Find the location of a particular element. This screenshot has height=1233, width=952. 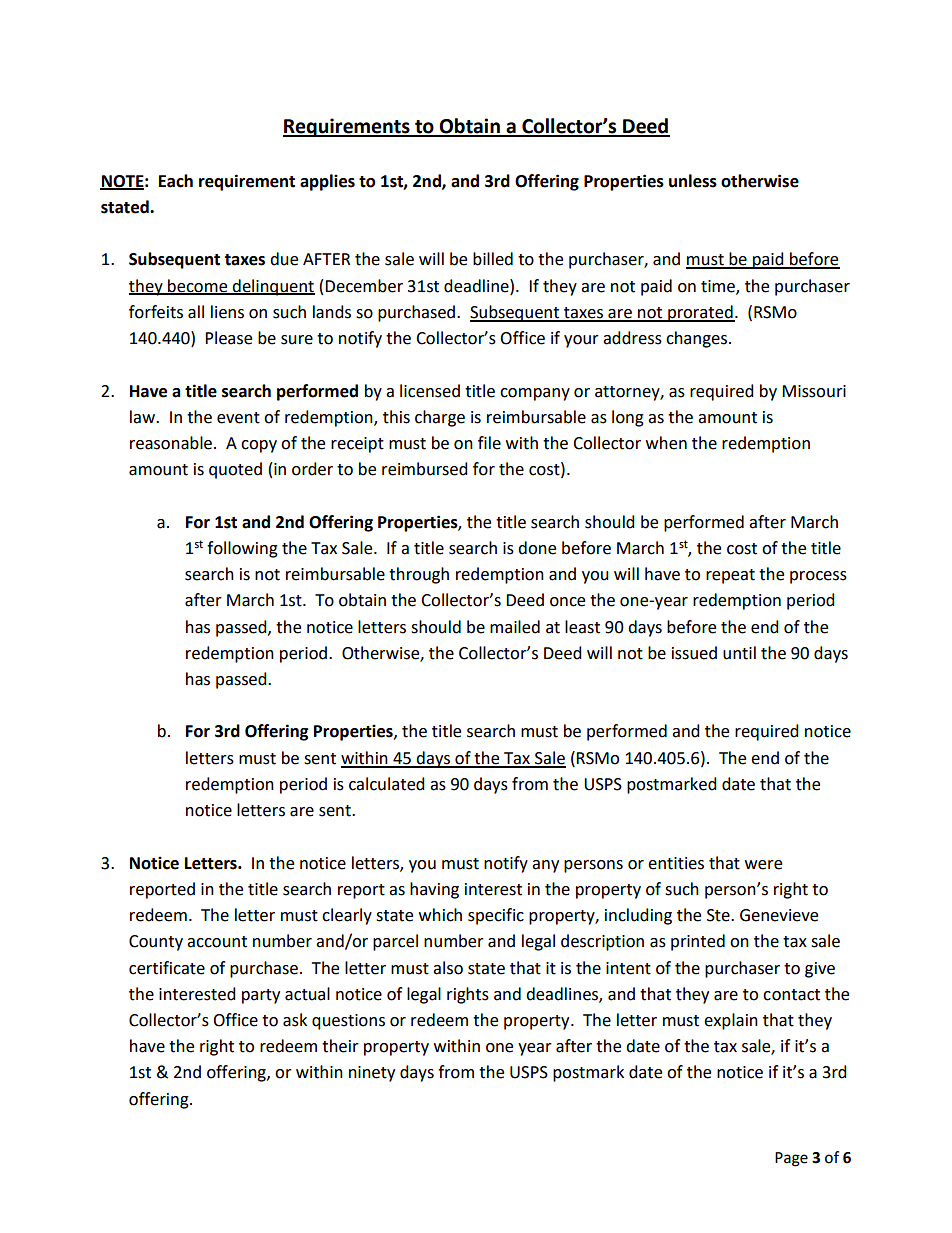

billed is located at coordinates (493, 259).
